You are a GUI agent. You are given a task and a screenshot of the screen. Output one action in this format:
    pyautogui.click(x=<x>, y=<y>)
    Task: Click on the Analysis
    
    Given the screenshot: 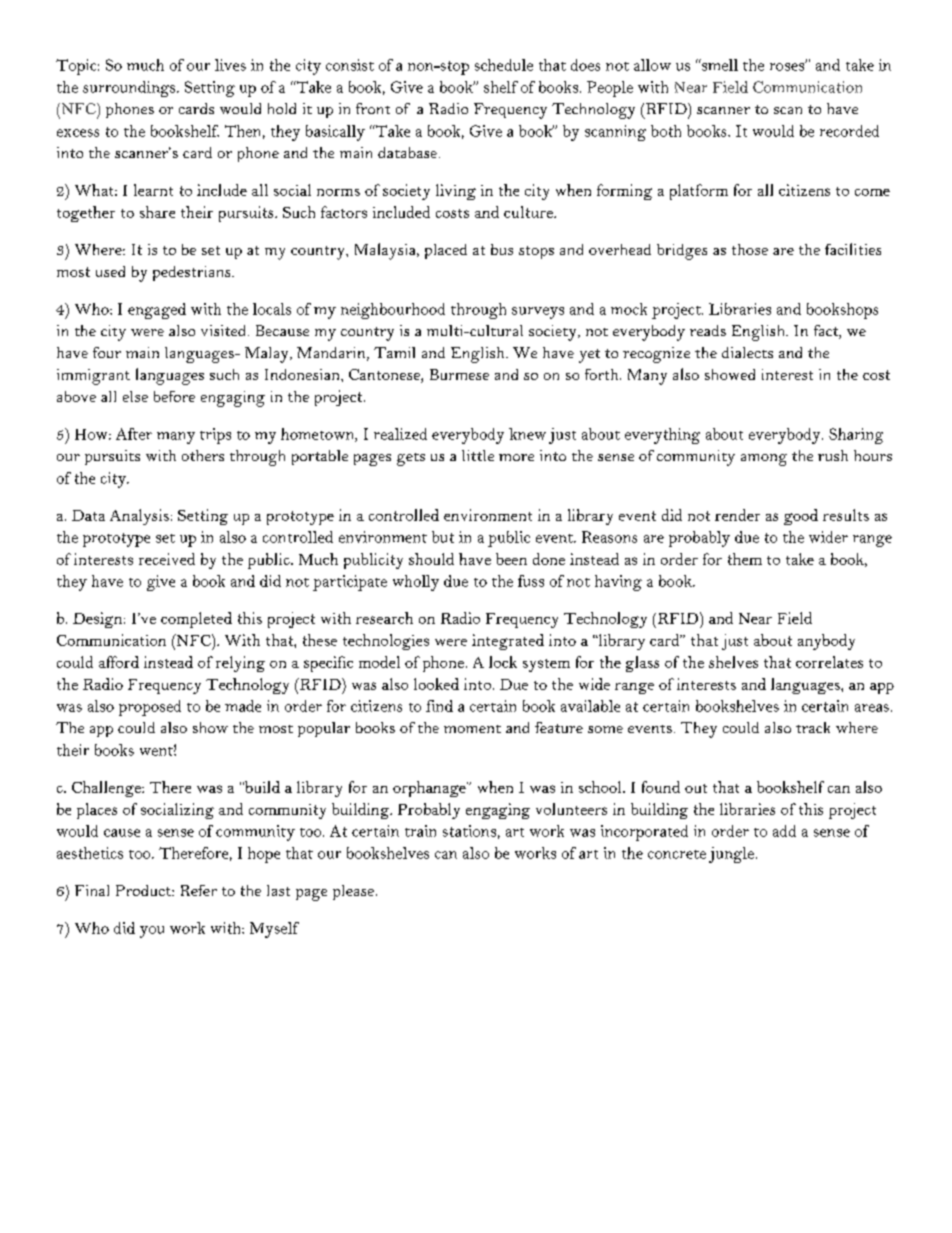 What is the action you would take?
    pyautogui.click(x=139, y=517)
